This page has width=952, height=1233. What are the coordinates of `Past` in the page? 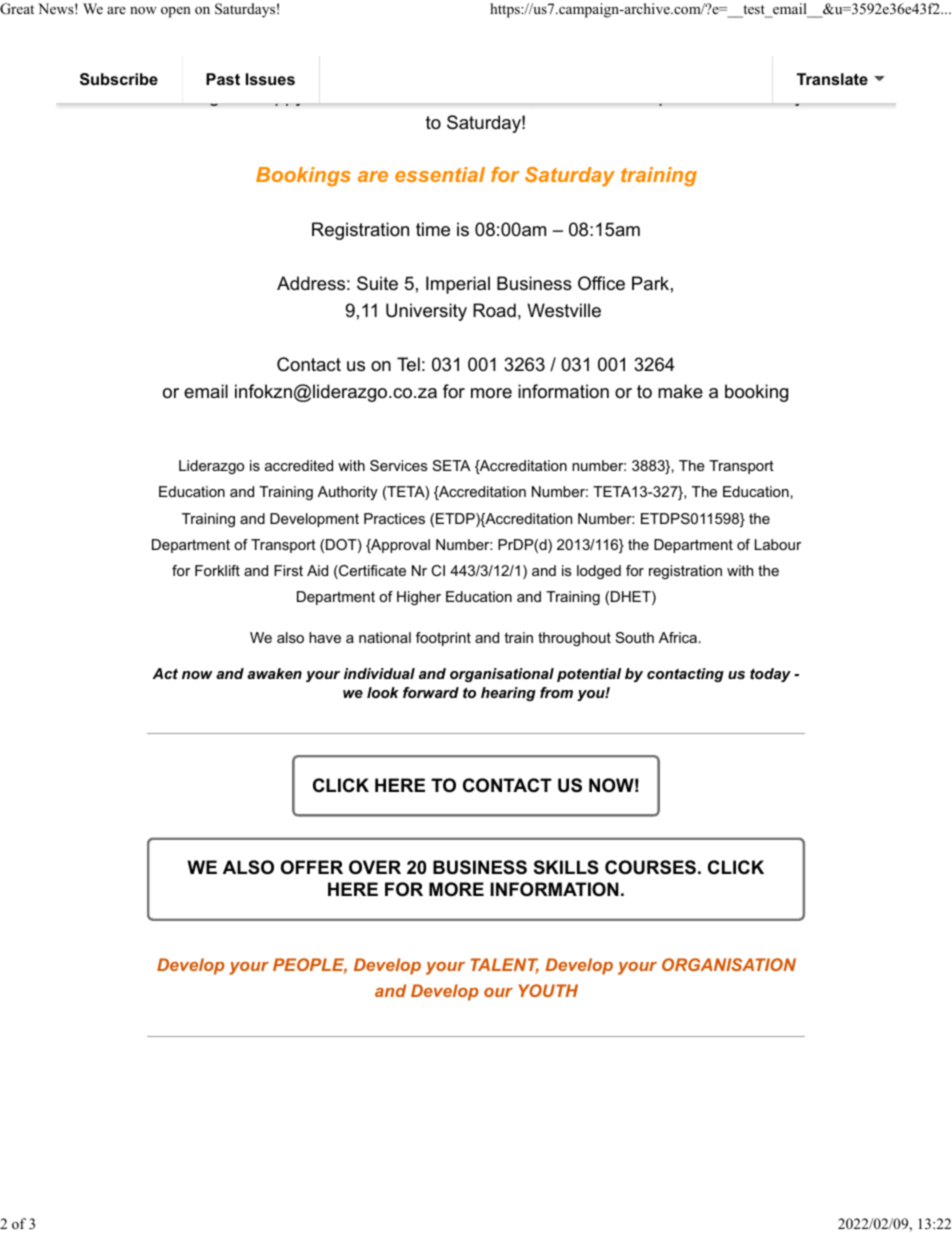 It's located at (223, 79).
